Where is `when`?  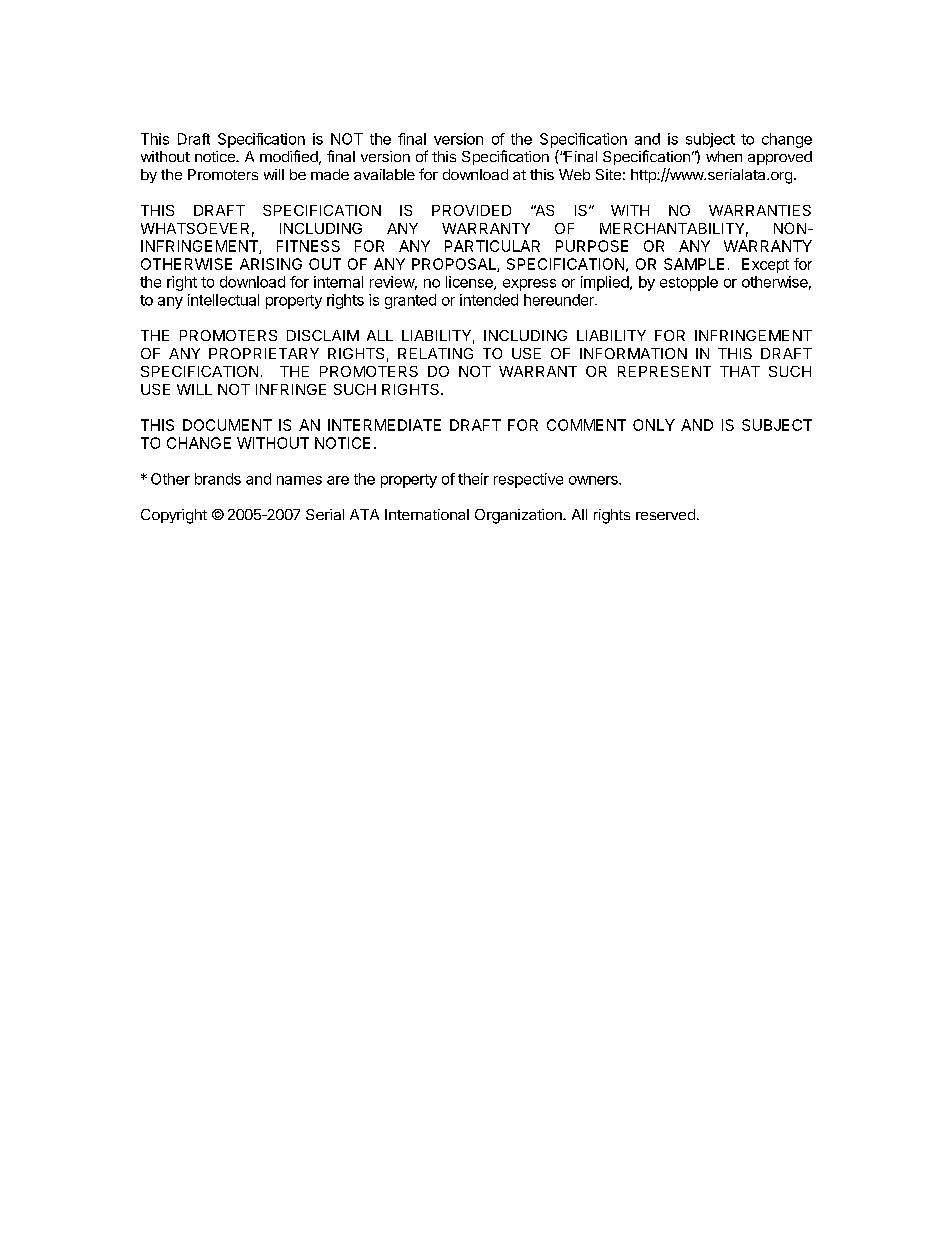 when is located at coordinates (724, 156).
